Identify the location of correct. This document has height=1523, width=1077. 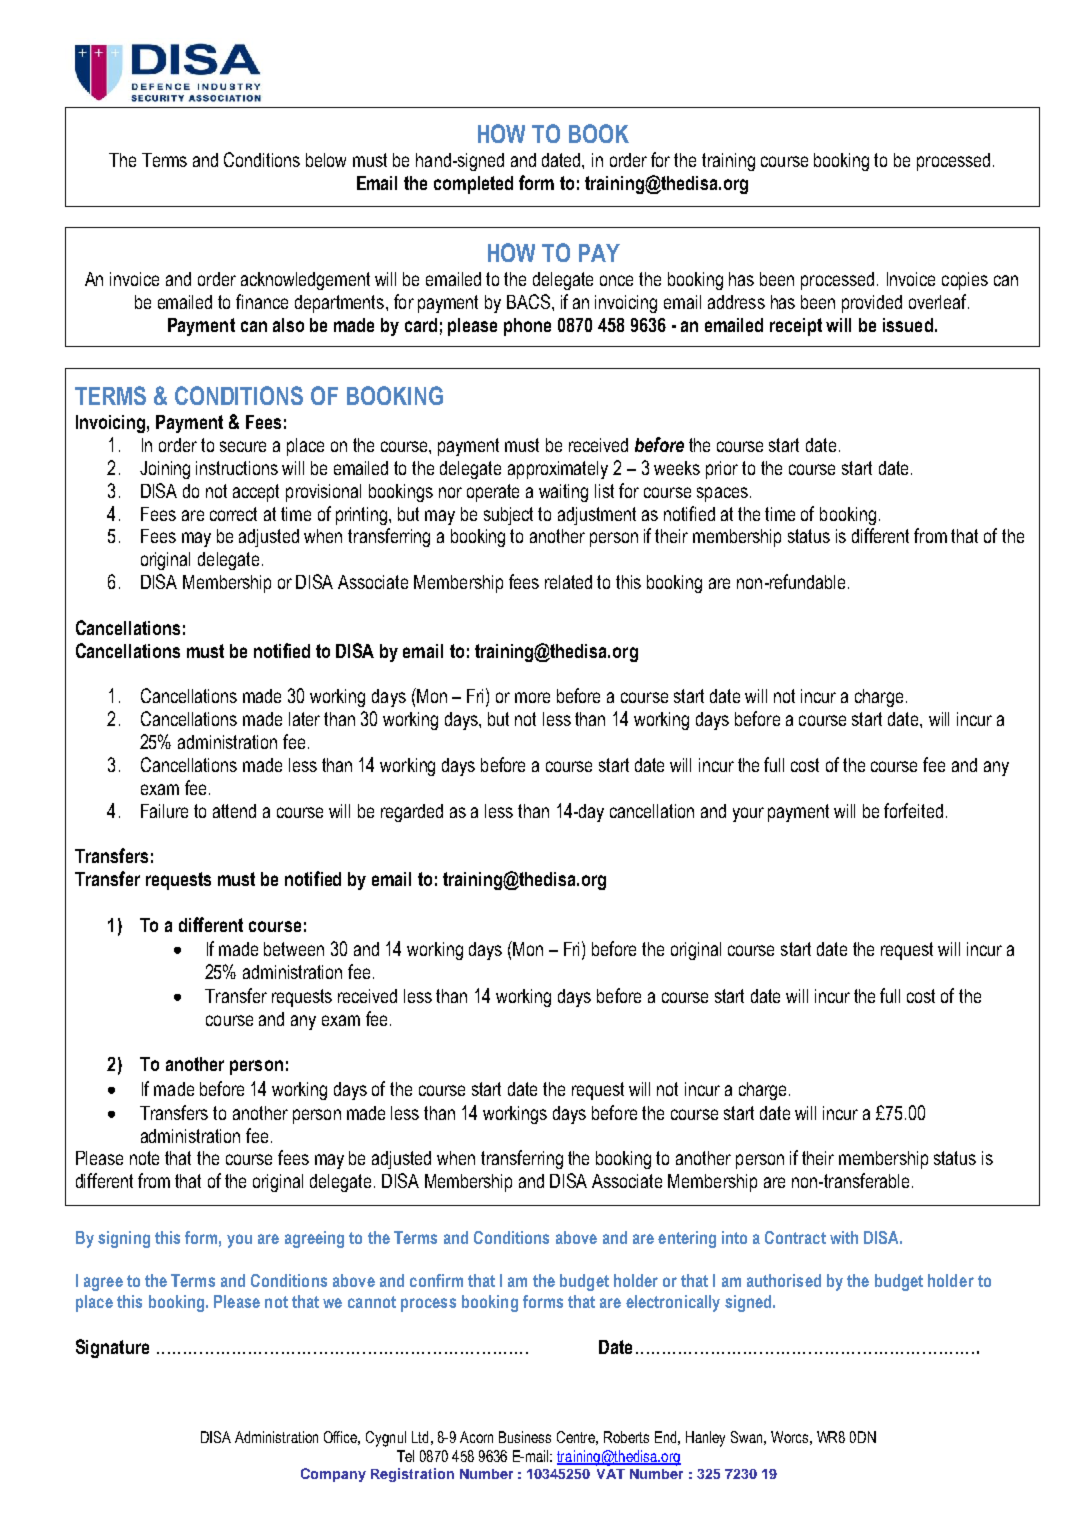
(233, 514).
